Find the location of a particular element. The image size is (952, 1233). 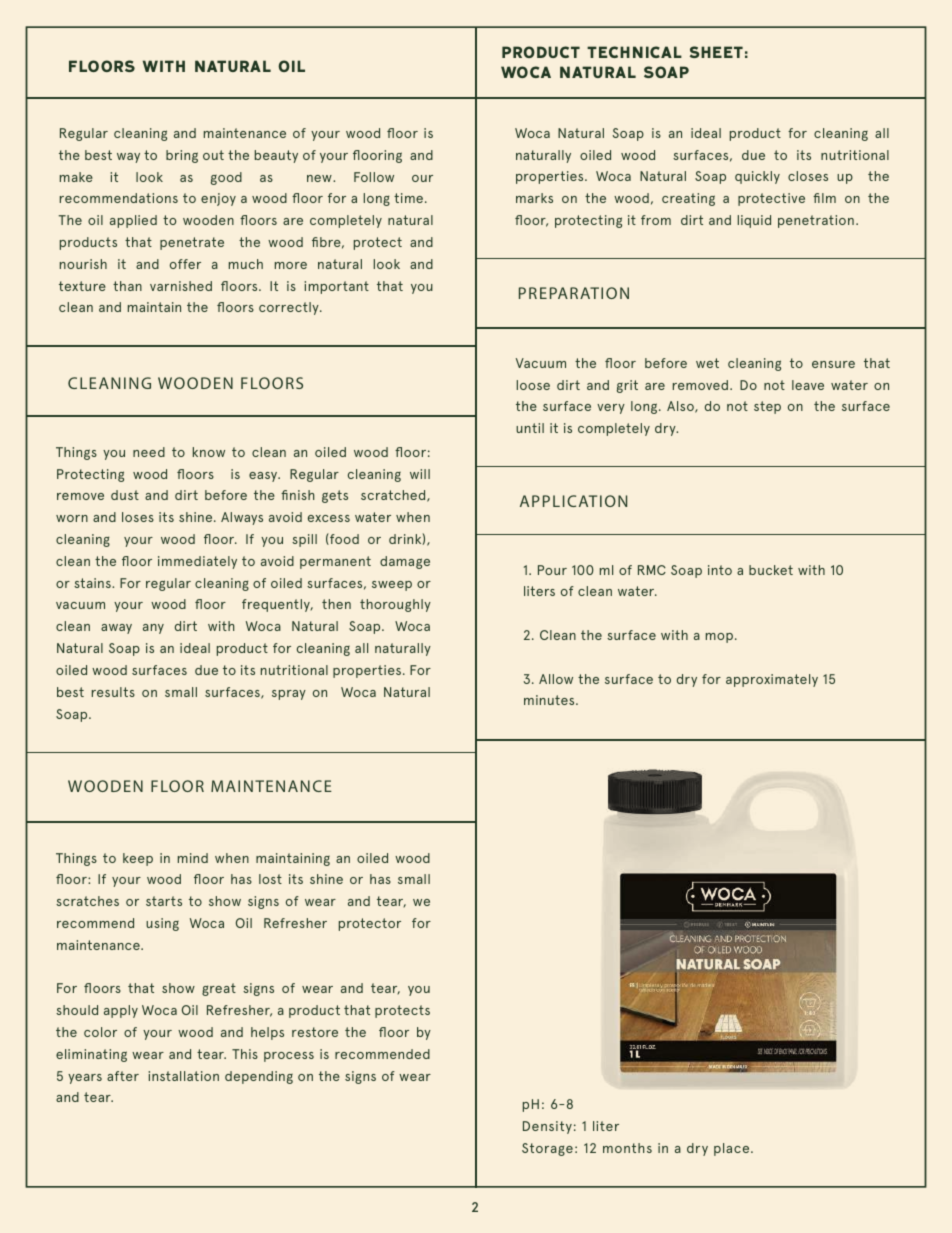

bring is located at coordinates (182, 156).
